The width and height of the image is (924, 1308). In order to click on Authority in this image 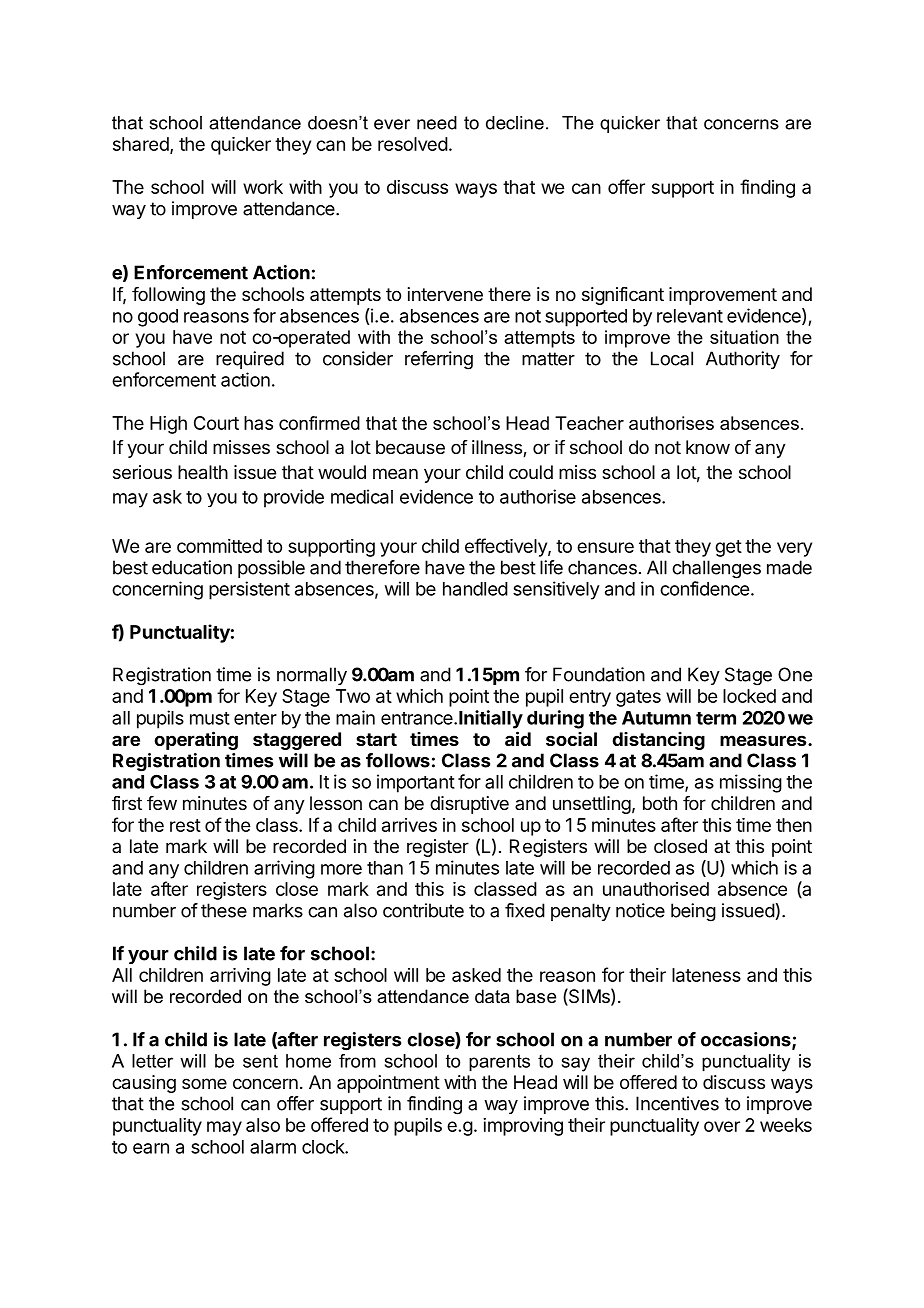, I will do `click(743, 360)`.
